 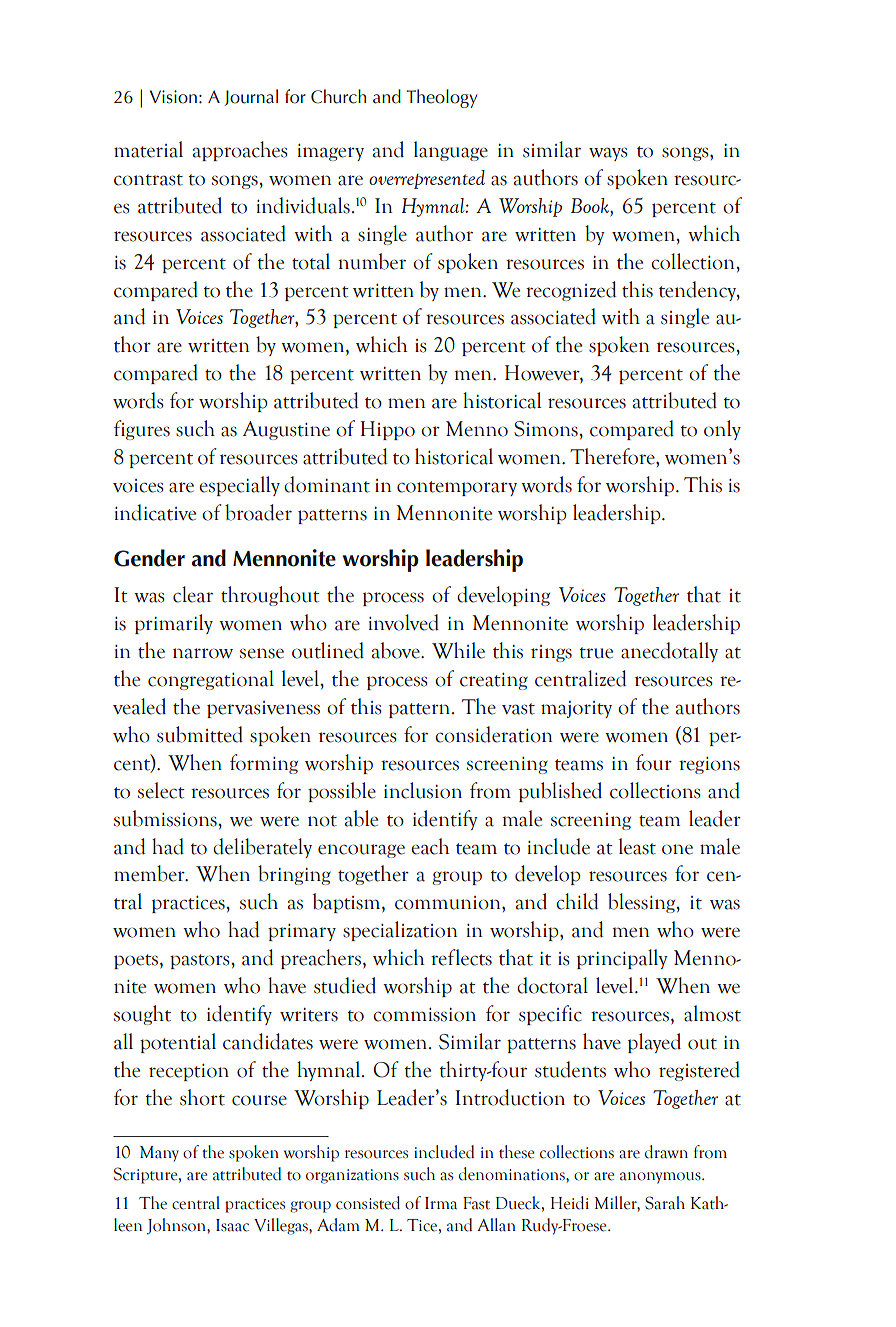 I want to click on anecdotally, so click(x=669, y=652).
